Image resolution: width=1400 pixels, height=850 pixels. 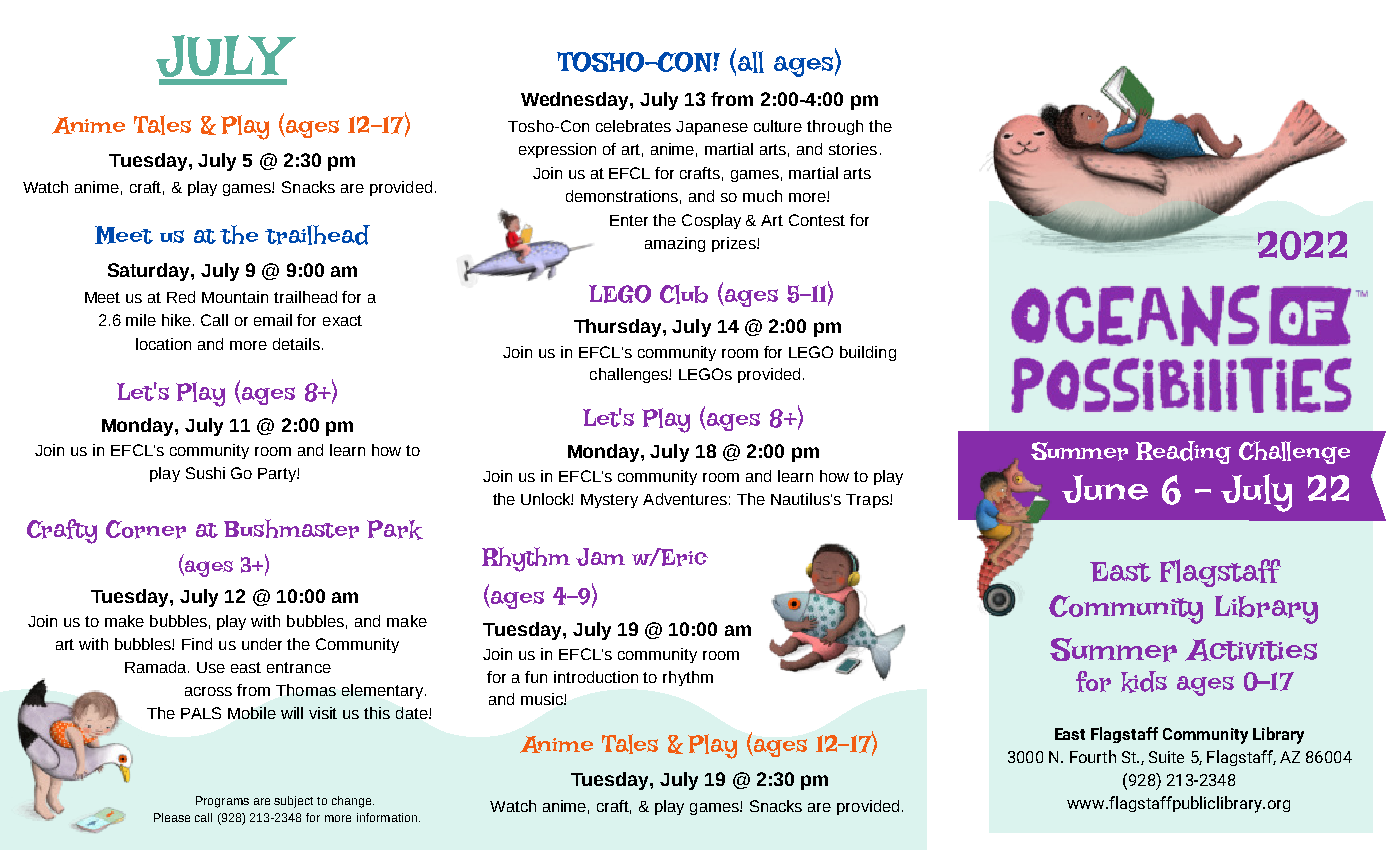 What do you see at coordinates (1105, 489) in the image?
I see `June` at bounding box center [1105, 489].
